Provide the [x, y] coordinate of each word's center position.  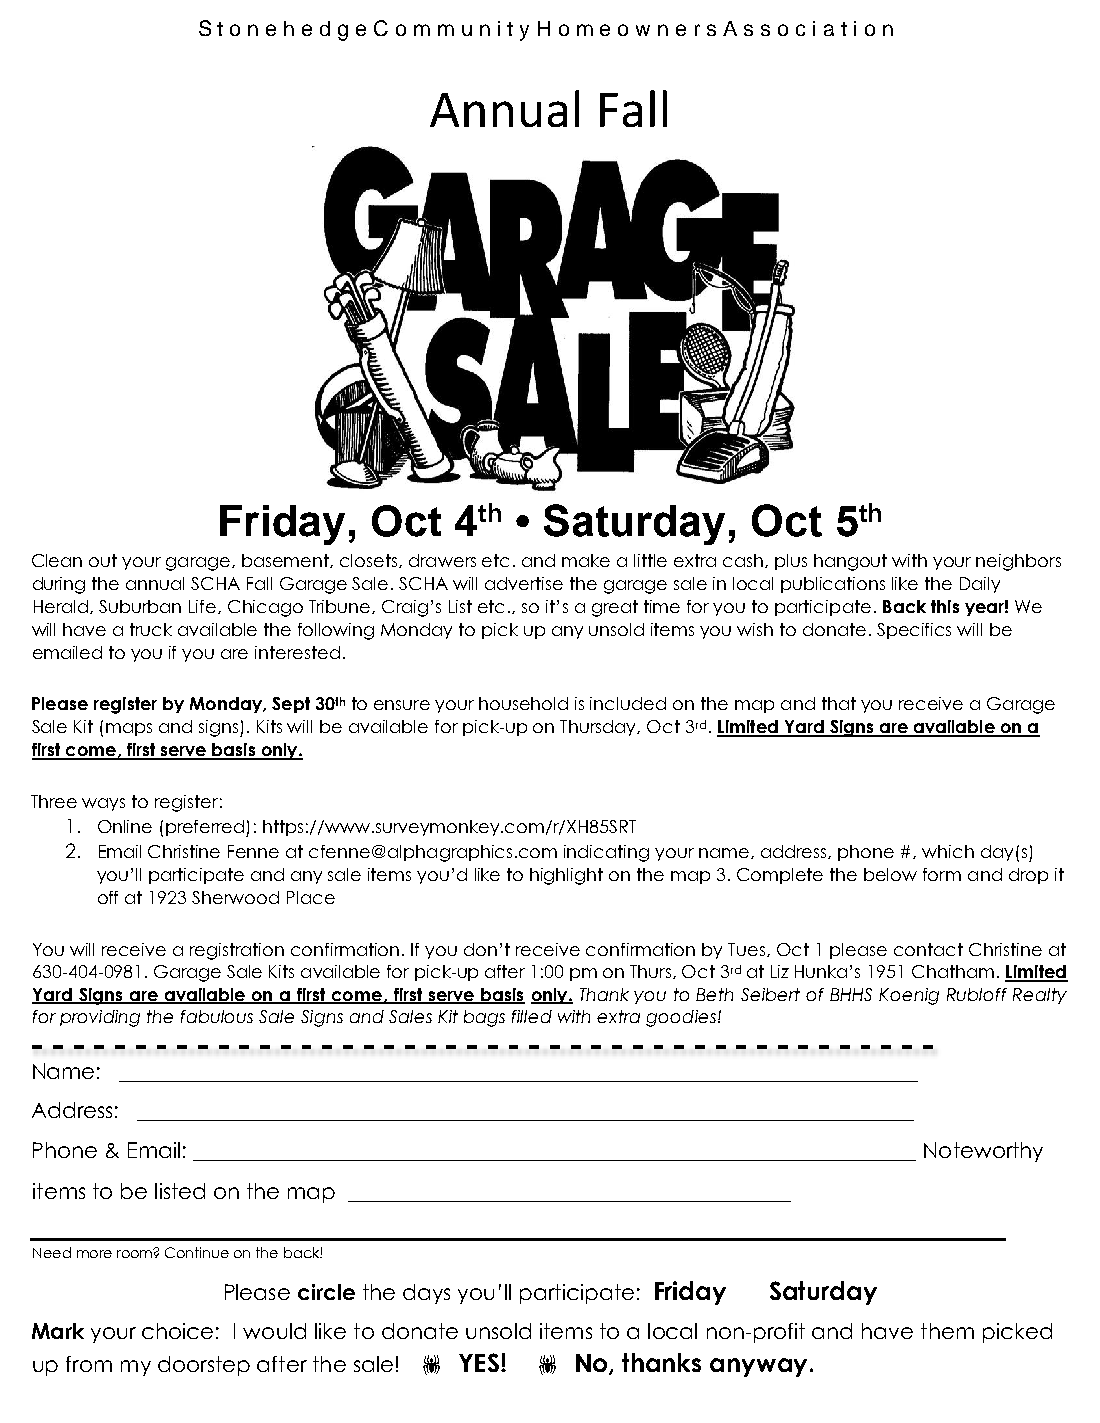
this [945, 606]
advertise [524, 583]
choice [177, 1331]
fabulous [217, 1016]
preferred [206, 828]
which [948, 851]
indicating [606, 853]
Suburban [140, 606]
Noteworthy [983, 1152]
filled [532, 1016]
